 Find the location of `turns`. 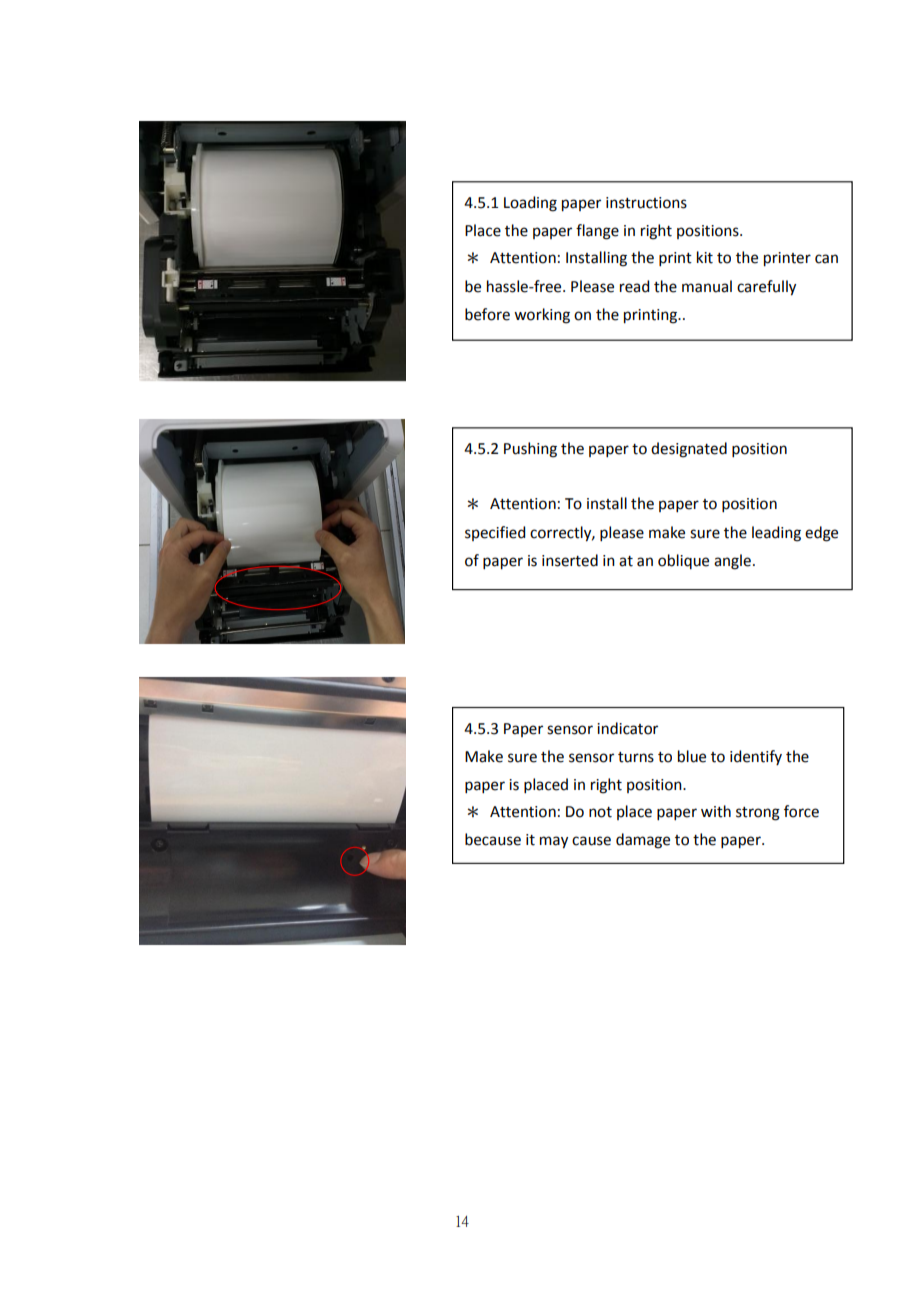

turns is located at coordinates (636, 757).
